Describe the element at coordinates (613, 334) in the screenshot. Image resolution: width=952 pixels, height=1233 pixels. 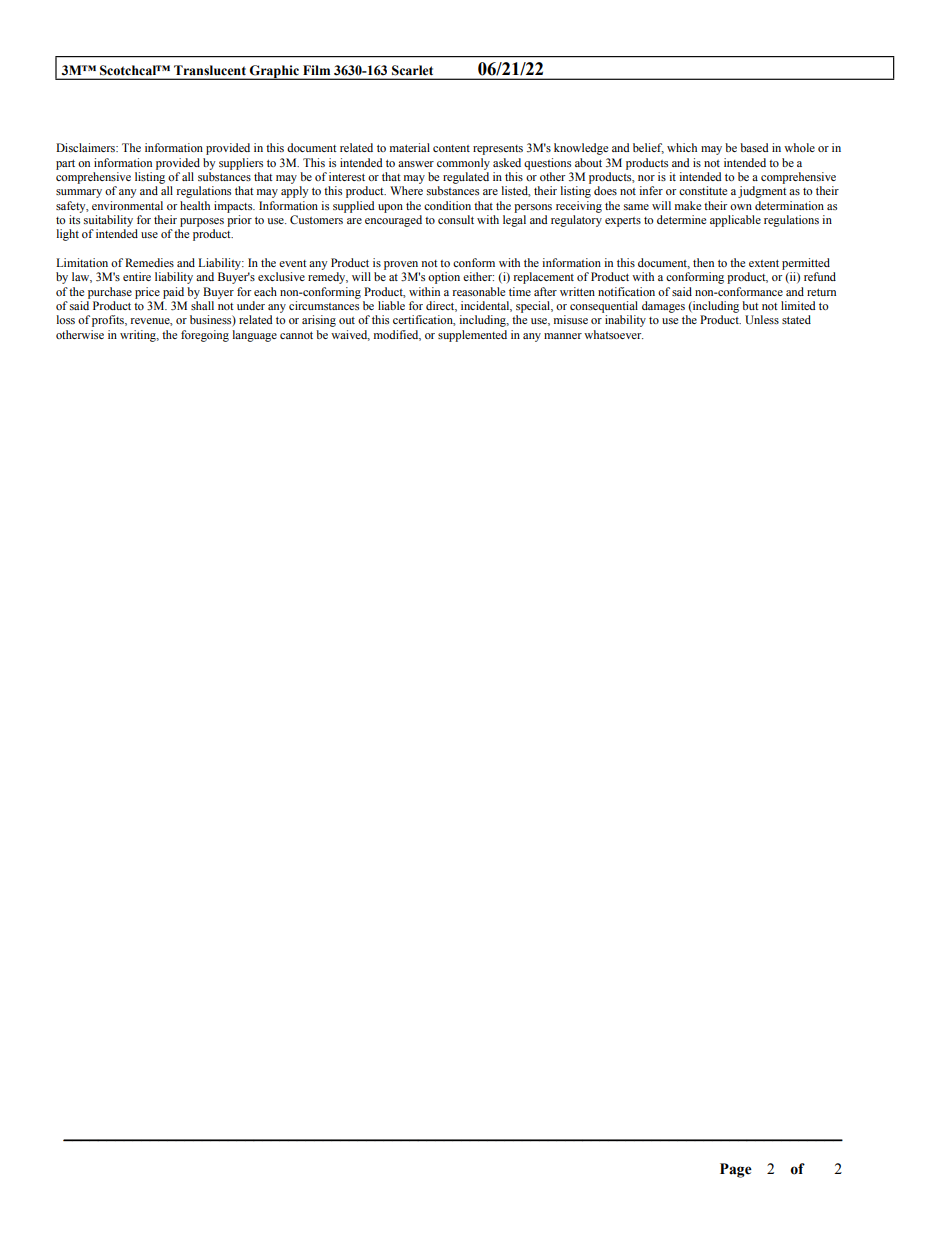
I see `whatsoever` at that location.
